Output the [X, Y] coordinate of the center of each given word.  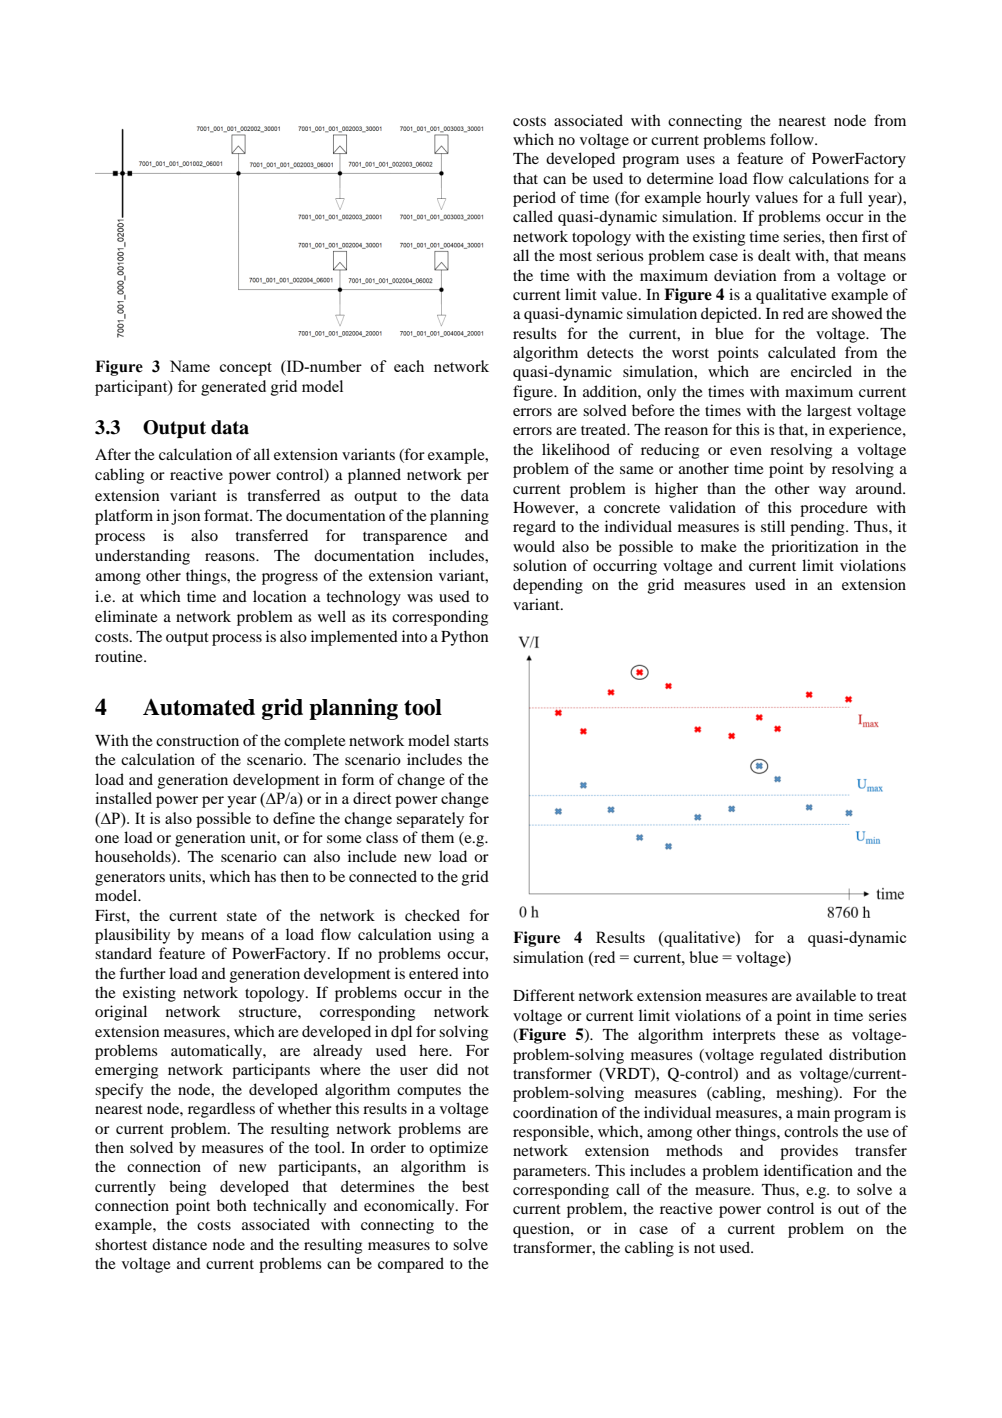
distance [179, 1244]
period [534, 199]
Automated [199, 707]
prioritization [814, 548]
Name [190, 366]
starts [471, 741]
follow [793, 139]
